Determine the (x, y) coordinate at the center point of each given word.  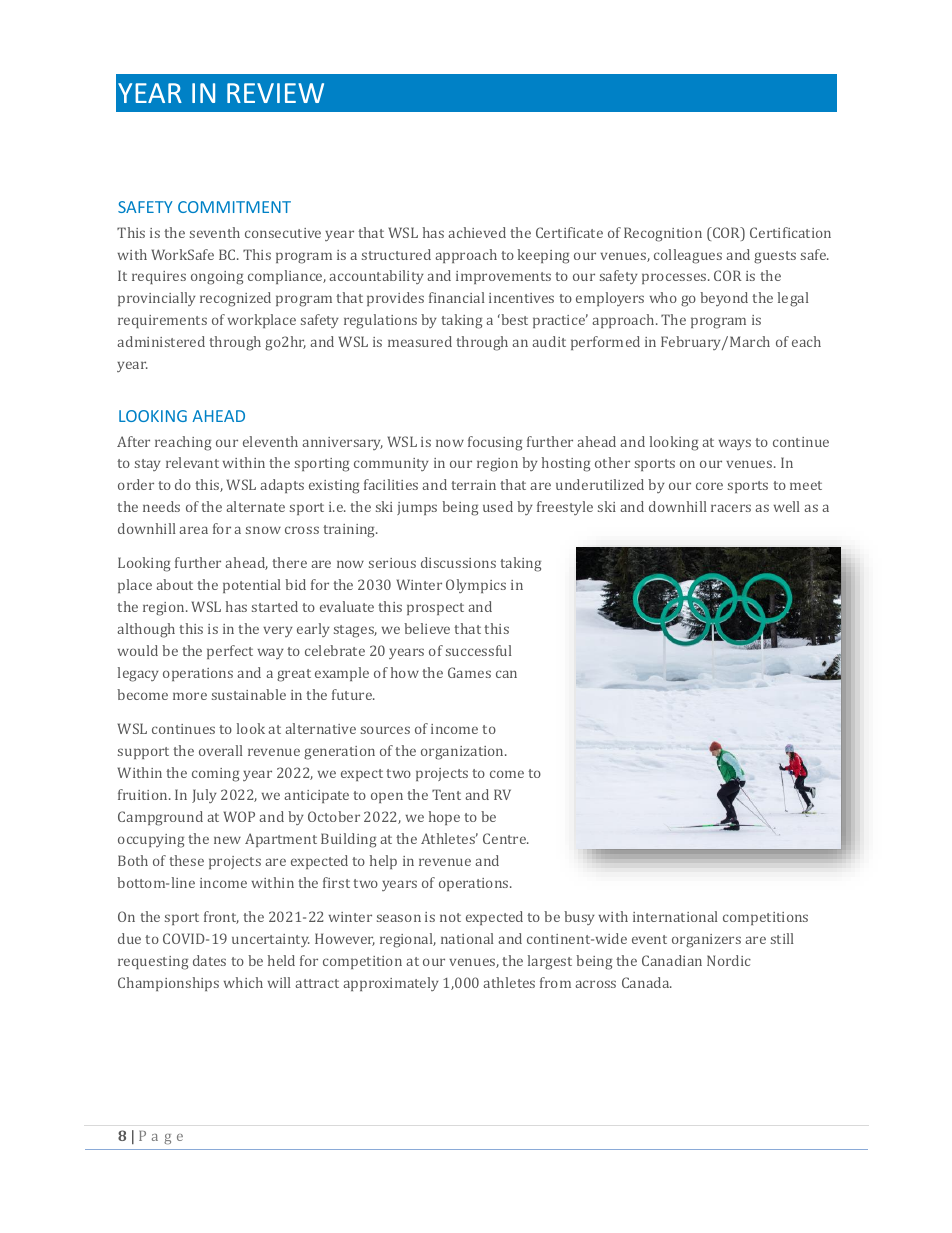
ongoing (217, 278)
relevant (192, 462)
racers (731, 508)
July (204, 796)
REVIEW (275, 93)
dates (209, 960)
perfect (230, 652)
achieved (477, 232)
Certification (790, 232)
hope (444, 818)
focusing (495, 443)
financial (457, 297)
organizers (706, 941)
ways (734, 444)
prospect (435, 609)
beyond (724, 299)
